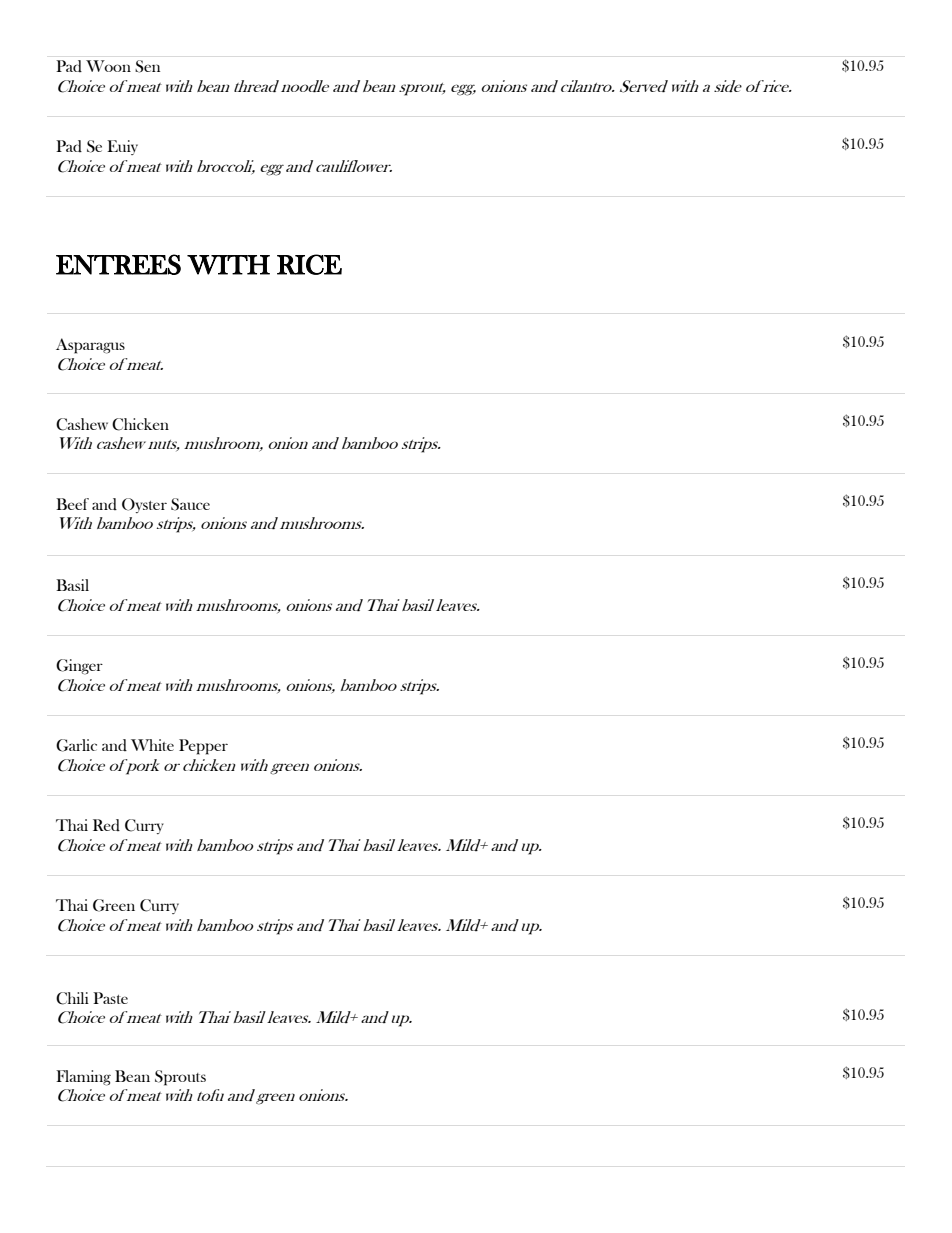 Image resolution: width=952 pixels, height=1233 pixels. What do you see at coordinates (152, 745) in the screenshot?
I see `White` at bounding box center [152, 745].
